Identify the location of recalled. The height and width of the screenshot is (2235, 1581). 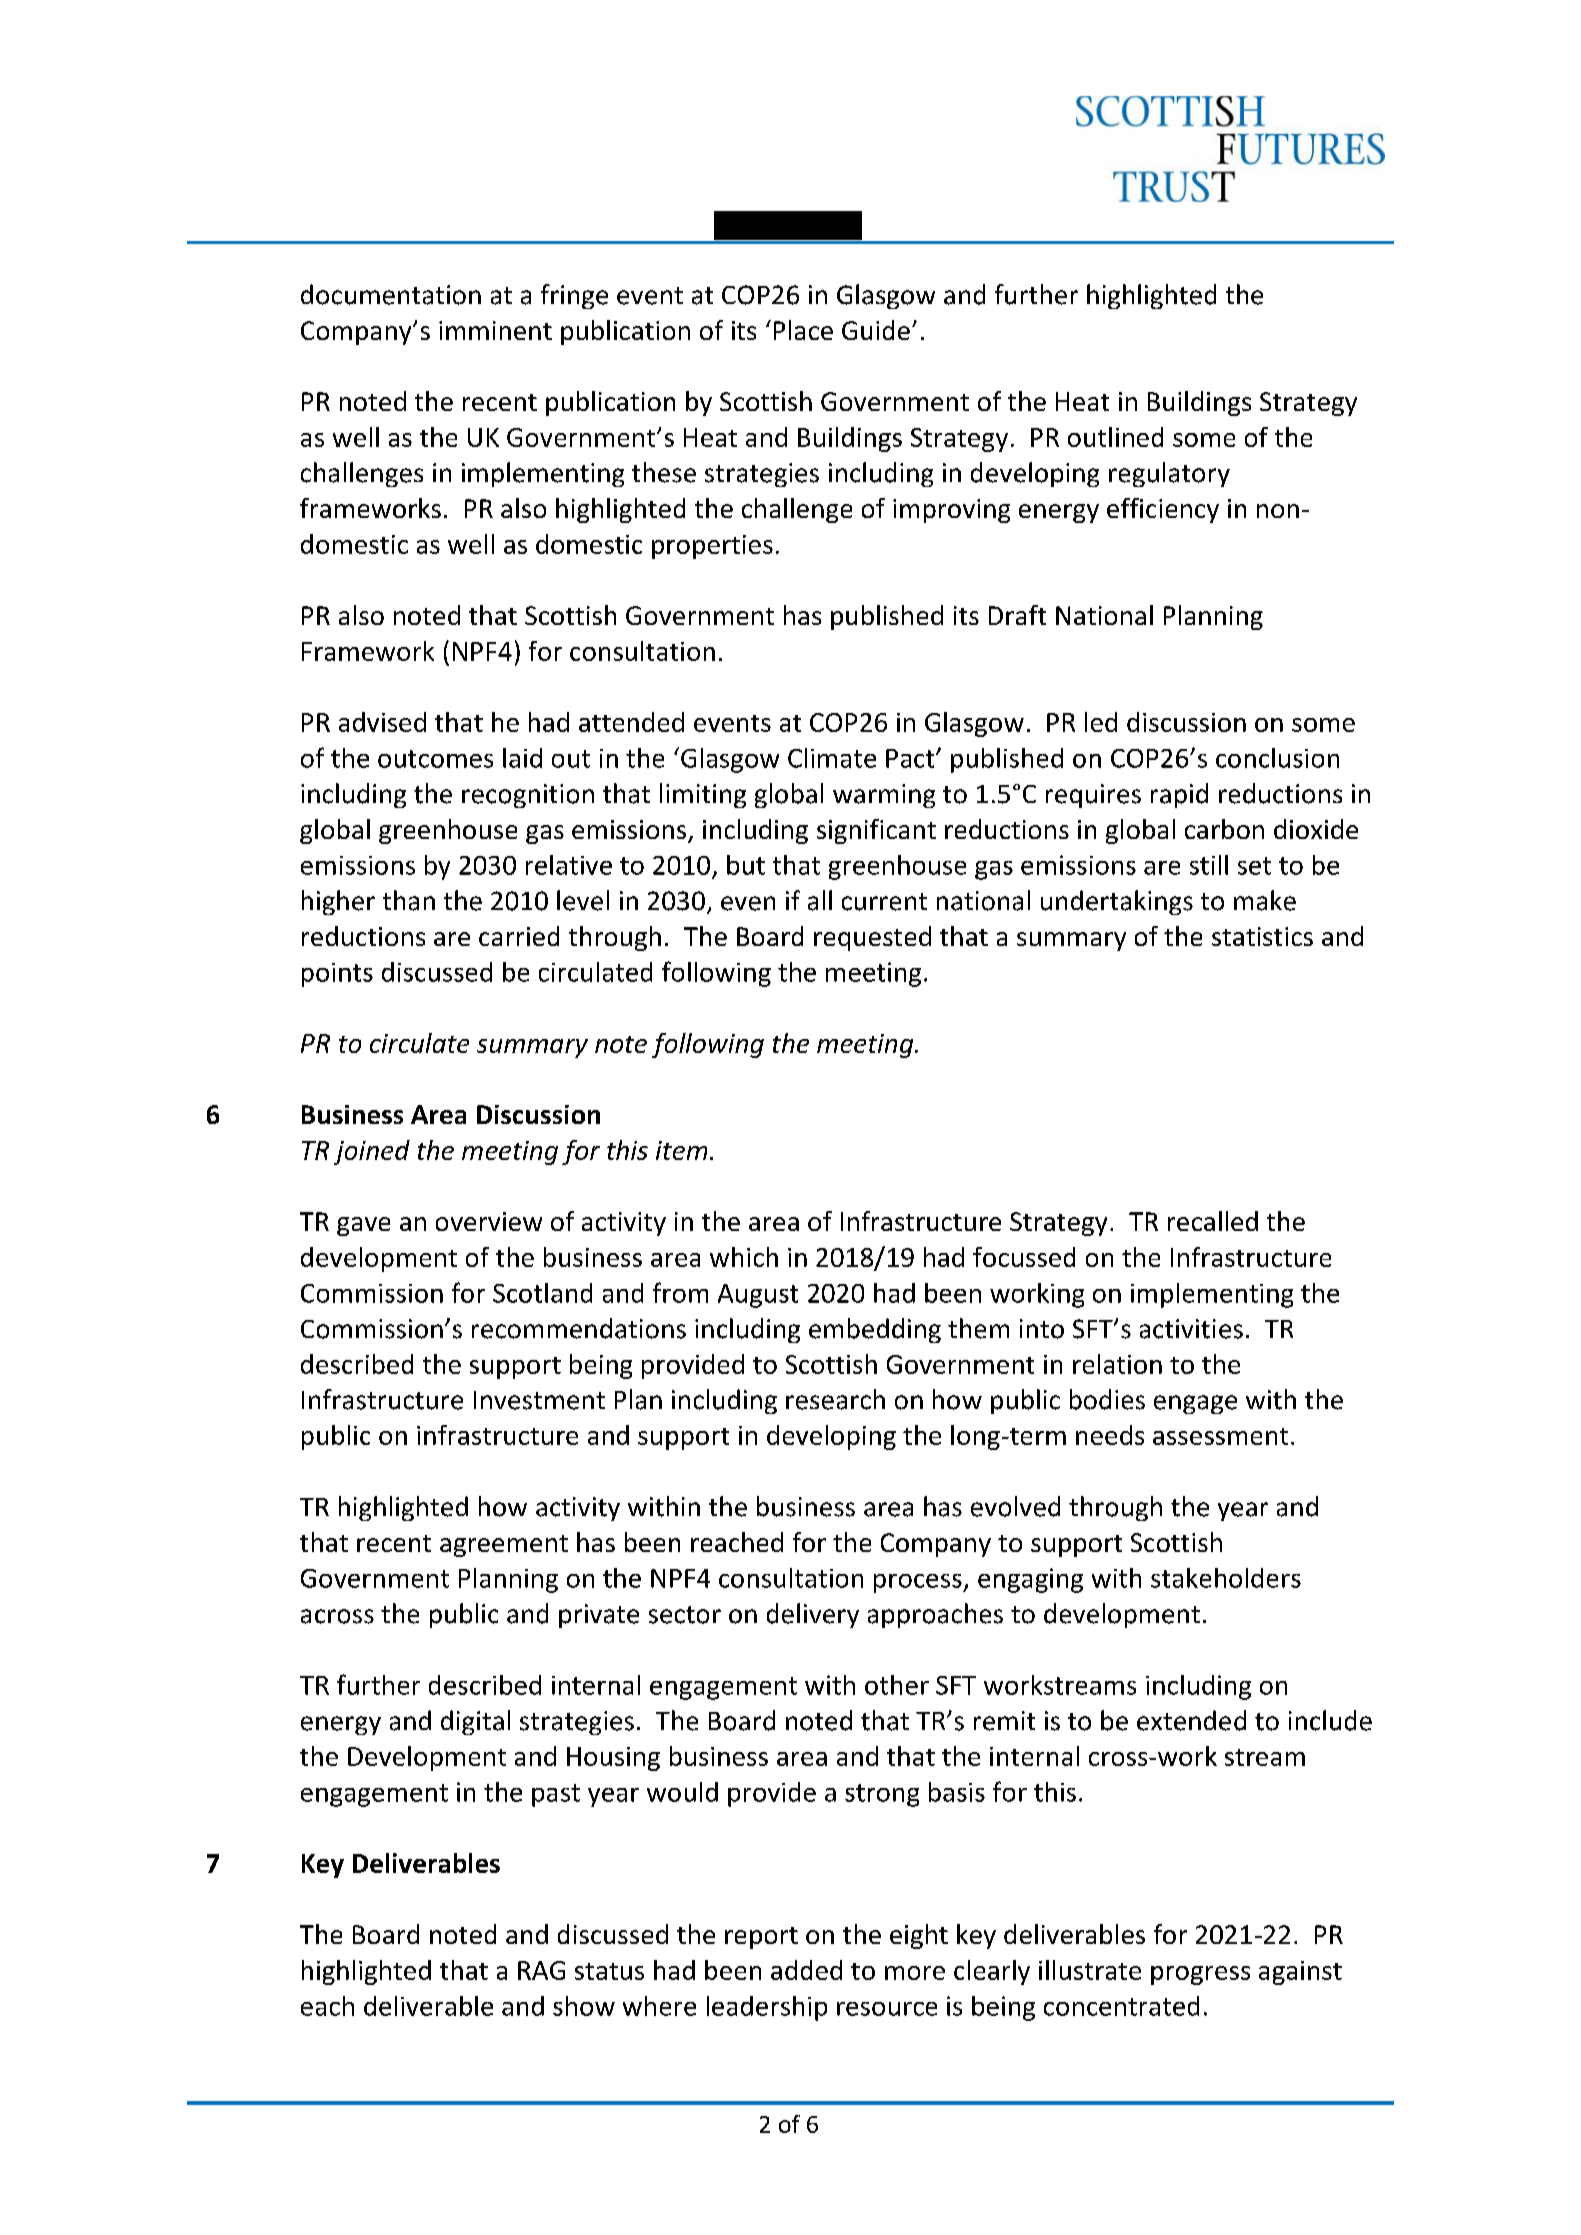
(1213, 1221).
